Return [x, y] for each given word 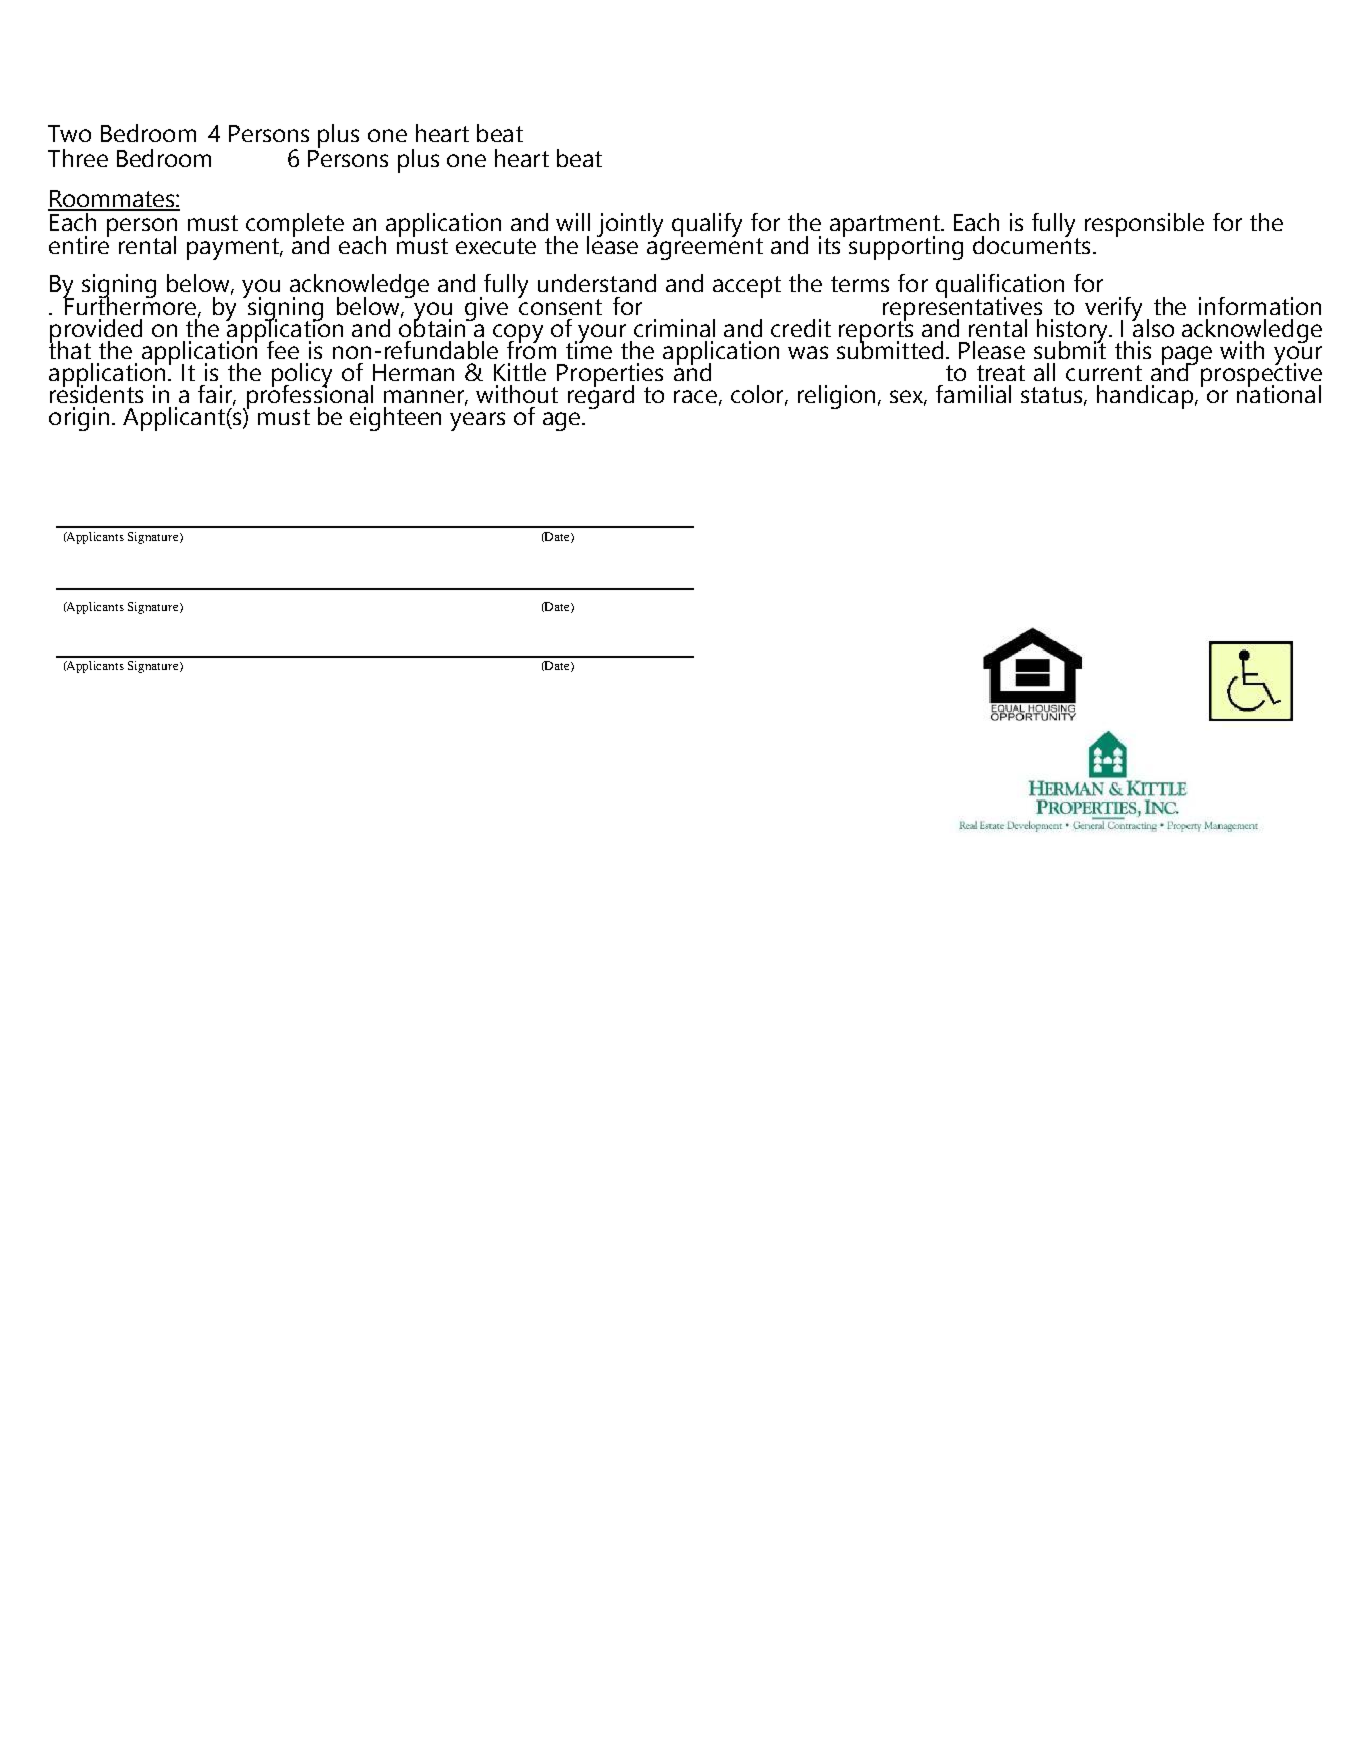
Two [69, 133]
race [695, 396]
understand [597, 283]
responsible [1144, 225]
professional [308, 396]
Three [78, 158]
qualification [1000, 287]
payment [234, 249]
